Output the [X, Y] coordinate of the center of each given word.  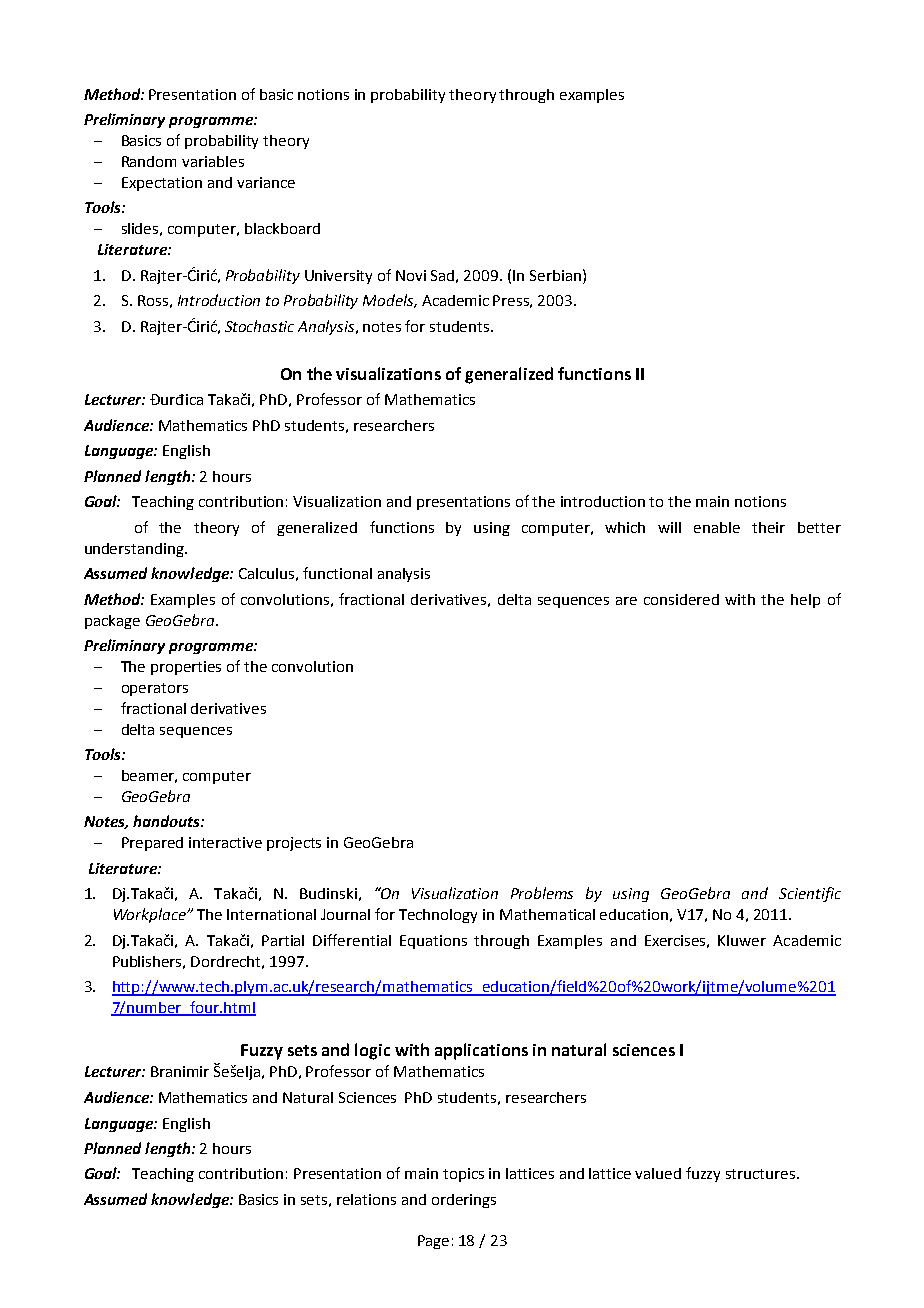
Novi [411, 275]
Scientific [810, 894]
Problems [542, 893]
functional [337, 573]
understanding [135, 550]
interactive [225, 842]
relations [366, 1199]
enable [717, 527]
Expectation [162, 184]
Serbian [555, 275]
